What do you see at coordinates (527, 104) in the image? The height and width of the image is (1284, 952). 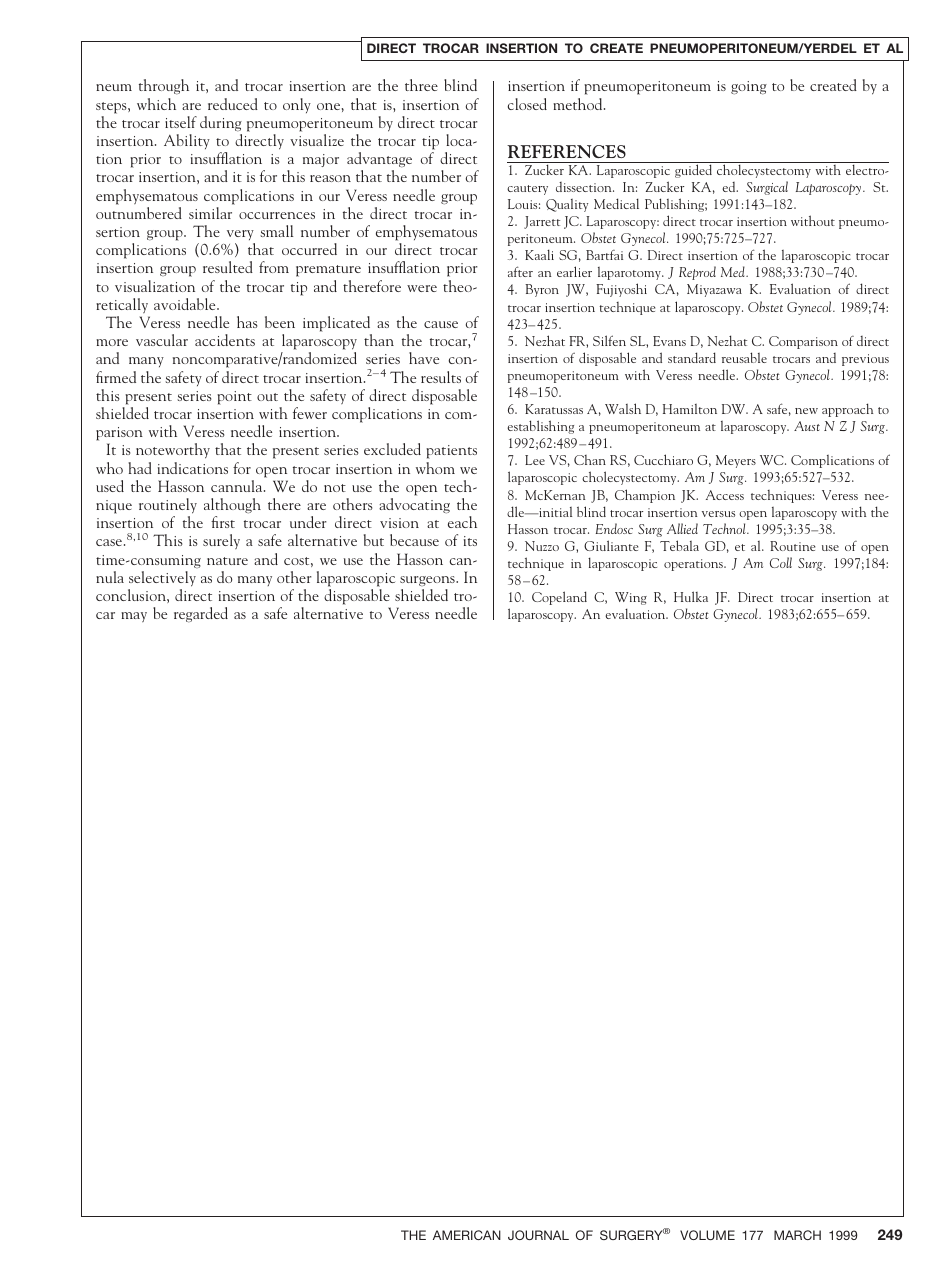 I see `closed` at bounding box center [527, 104].
